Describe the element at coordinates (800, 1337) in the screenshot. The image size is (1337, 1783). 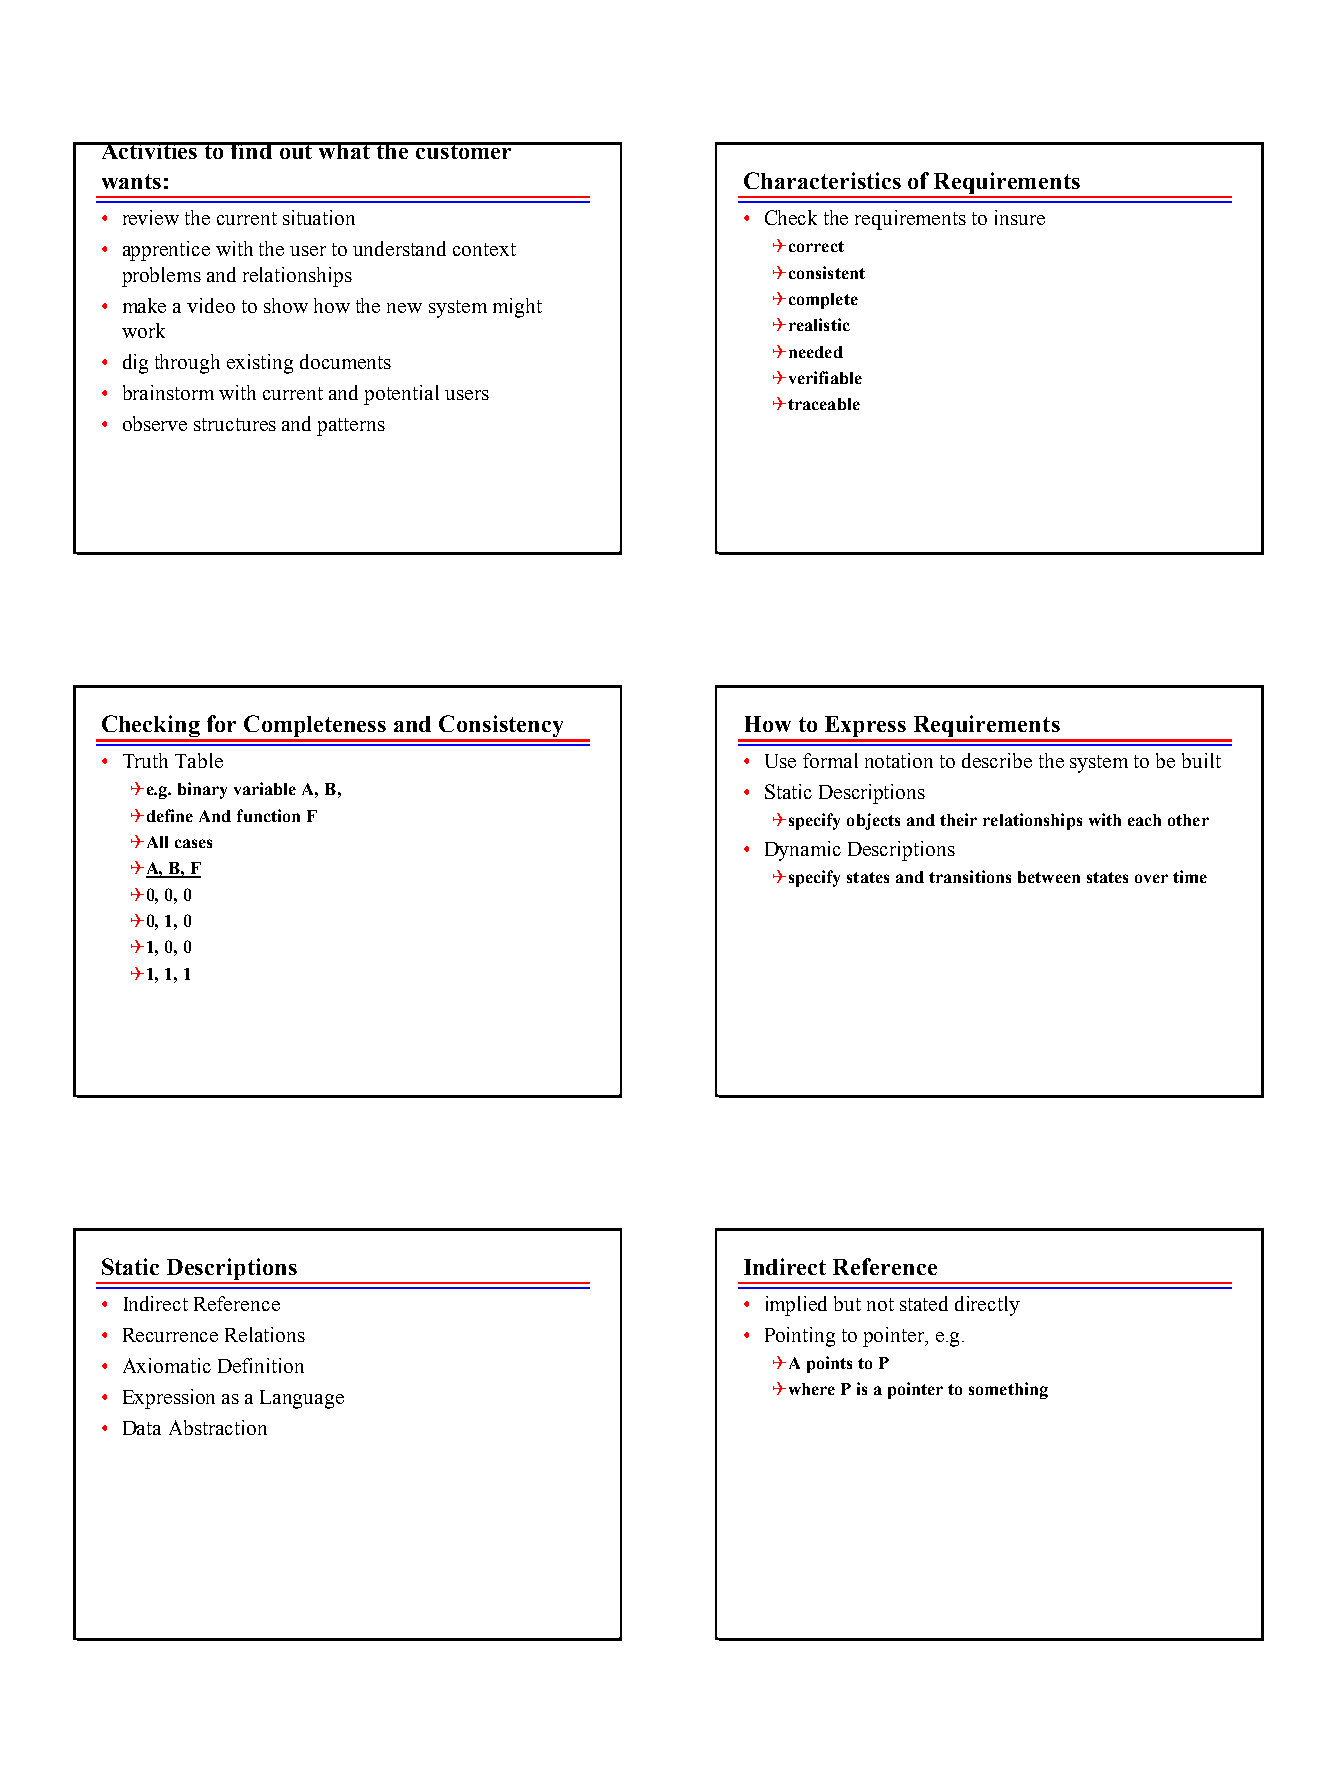
I see `Pointing` at that location.
